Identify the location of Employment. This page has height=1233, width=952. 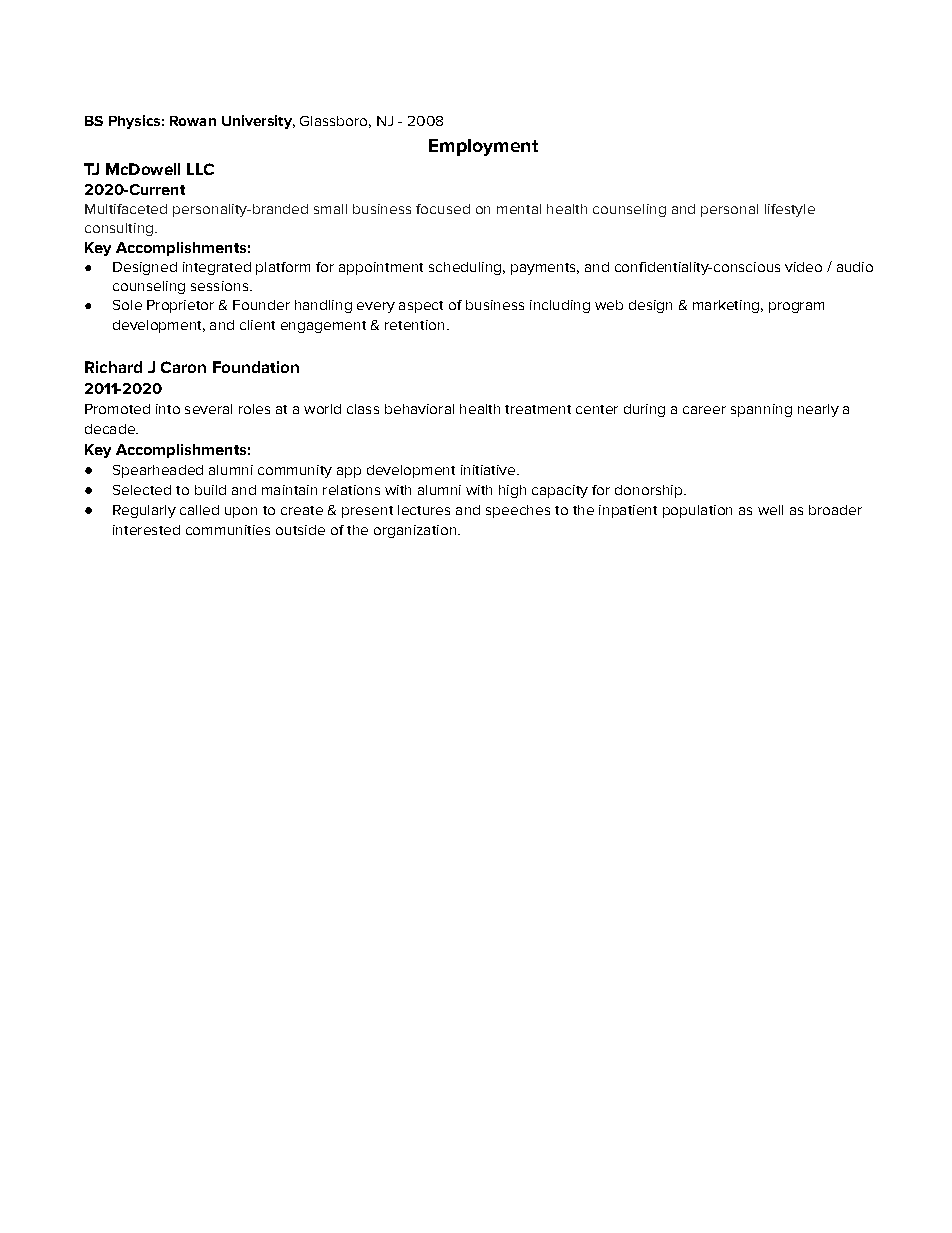
(483, 147).
